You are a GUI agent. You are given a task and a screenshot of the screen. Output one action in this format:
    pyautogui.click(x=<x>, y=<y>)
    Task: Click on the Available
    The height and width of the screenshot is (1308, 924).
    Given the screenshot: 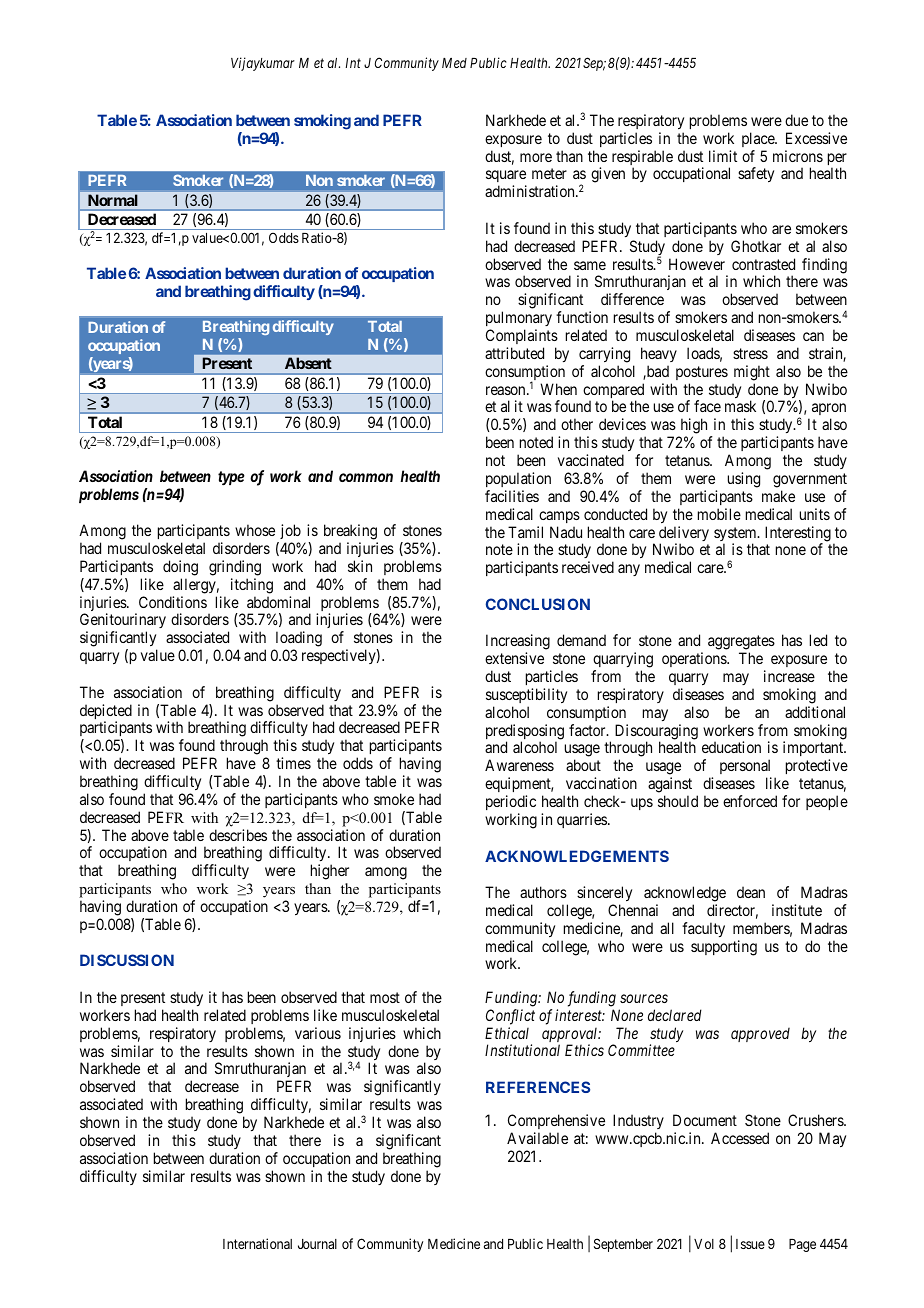 What is the action you would take?
    pyautogui.click(x=537, y=1138)
